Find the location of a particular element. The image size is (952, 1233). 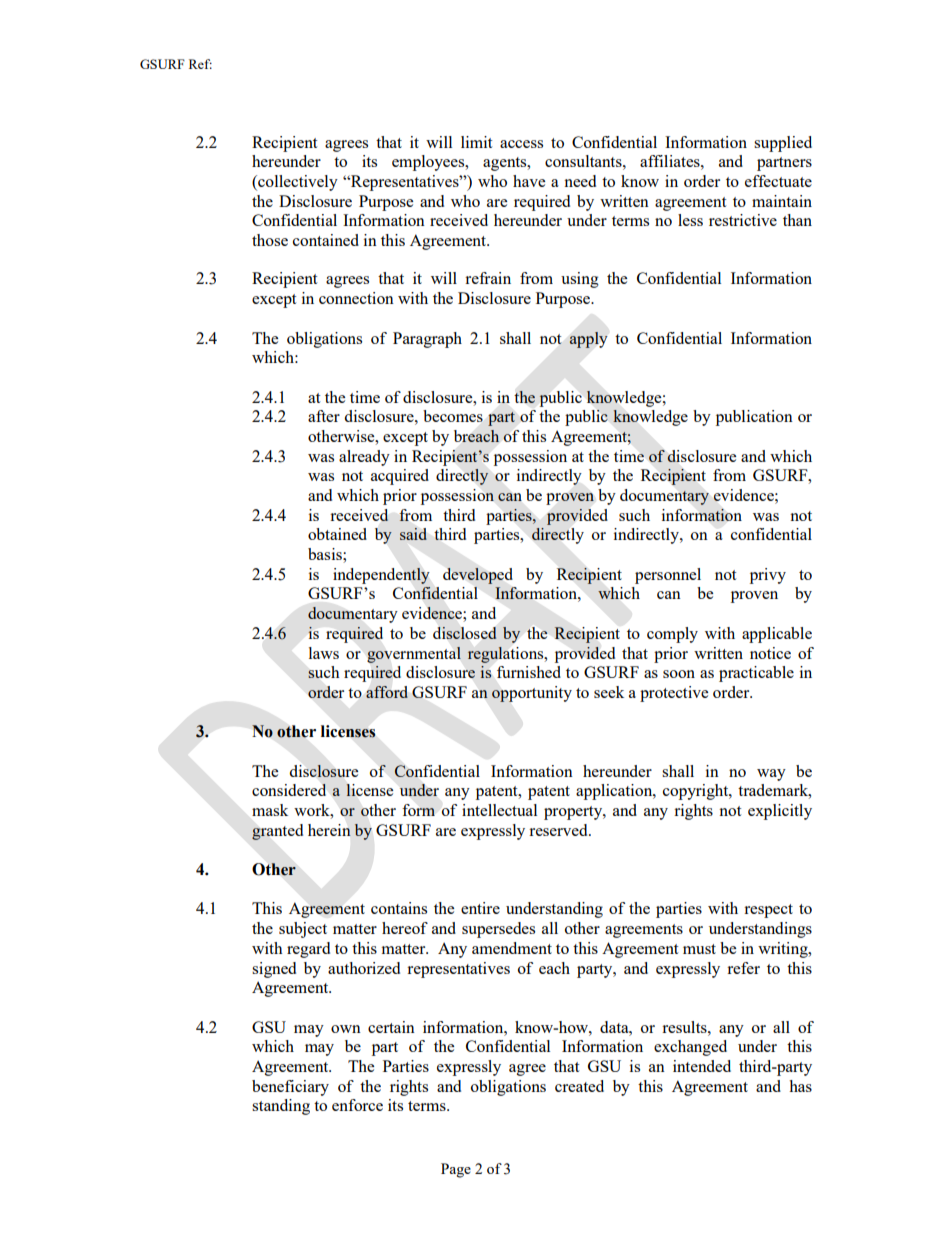

effectuate is located at coordinates (778, 181).
